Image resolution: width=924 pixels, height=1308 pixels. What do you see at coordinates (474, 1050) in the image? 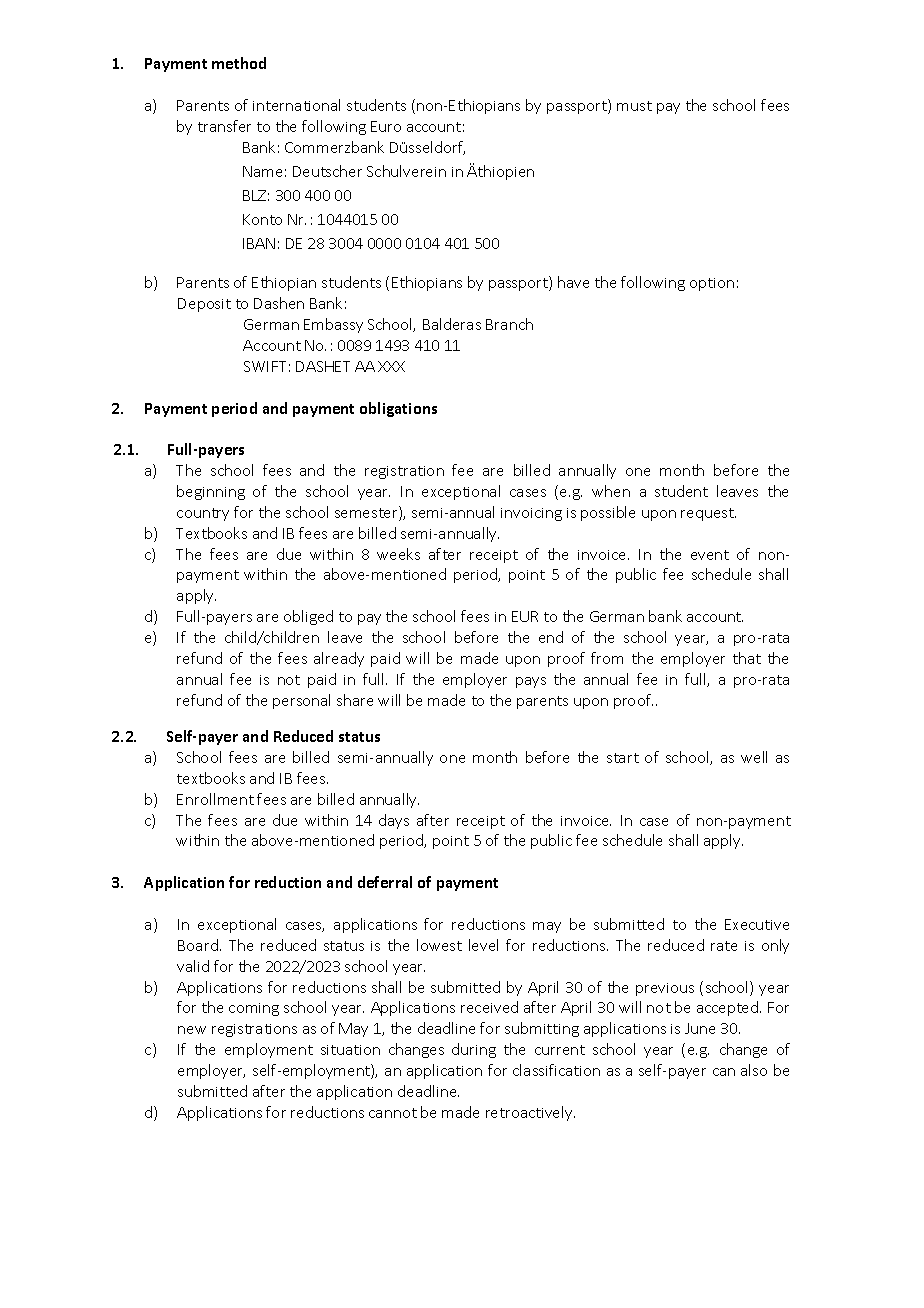
I see `during` at bounding box center [474, 1050].
